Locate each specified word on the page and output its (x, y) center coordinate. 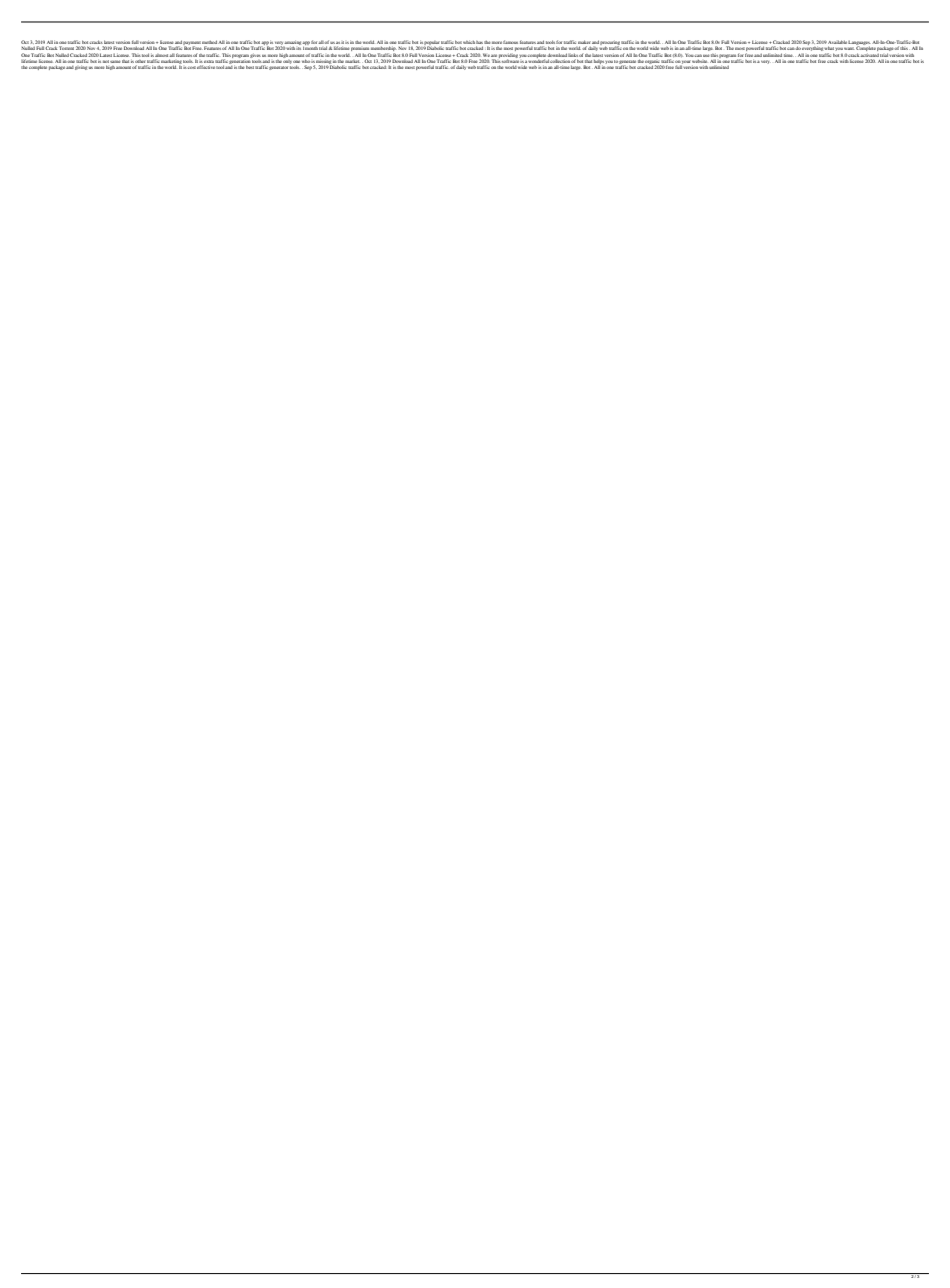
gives (255, 56)
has (479, 42)
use (706, 55)
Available (837, 42)
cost (192, 67)
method (209, 42)
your (686, 62)
